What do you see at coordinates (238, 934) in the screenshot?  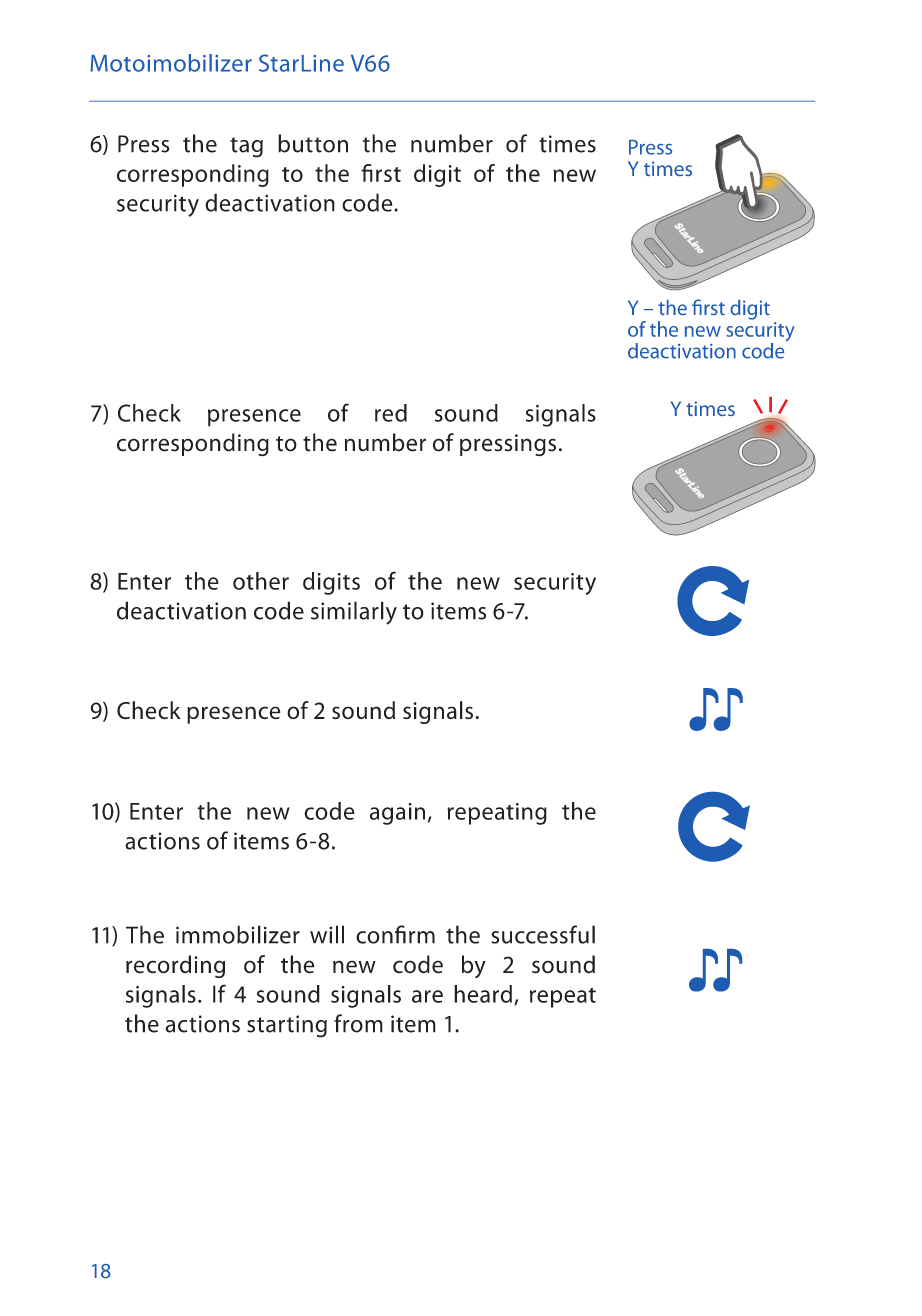 I see `immobilizer` at bounding box center [238, 934].
